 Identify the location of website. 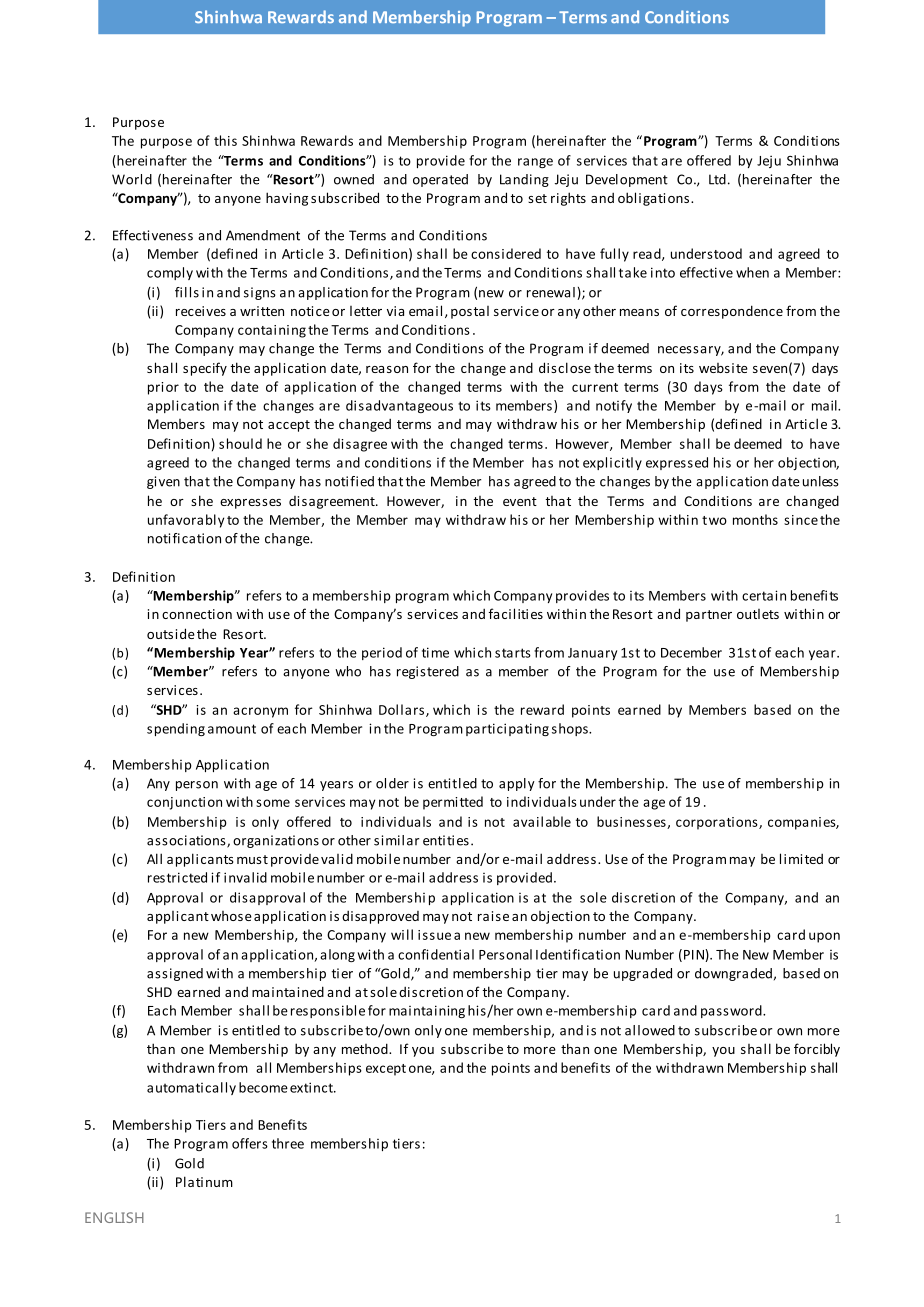
(723, 368).
